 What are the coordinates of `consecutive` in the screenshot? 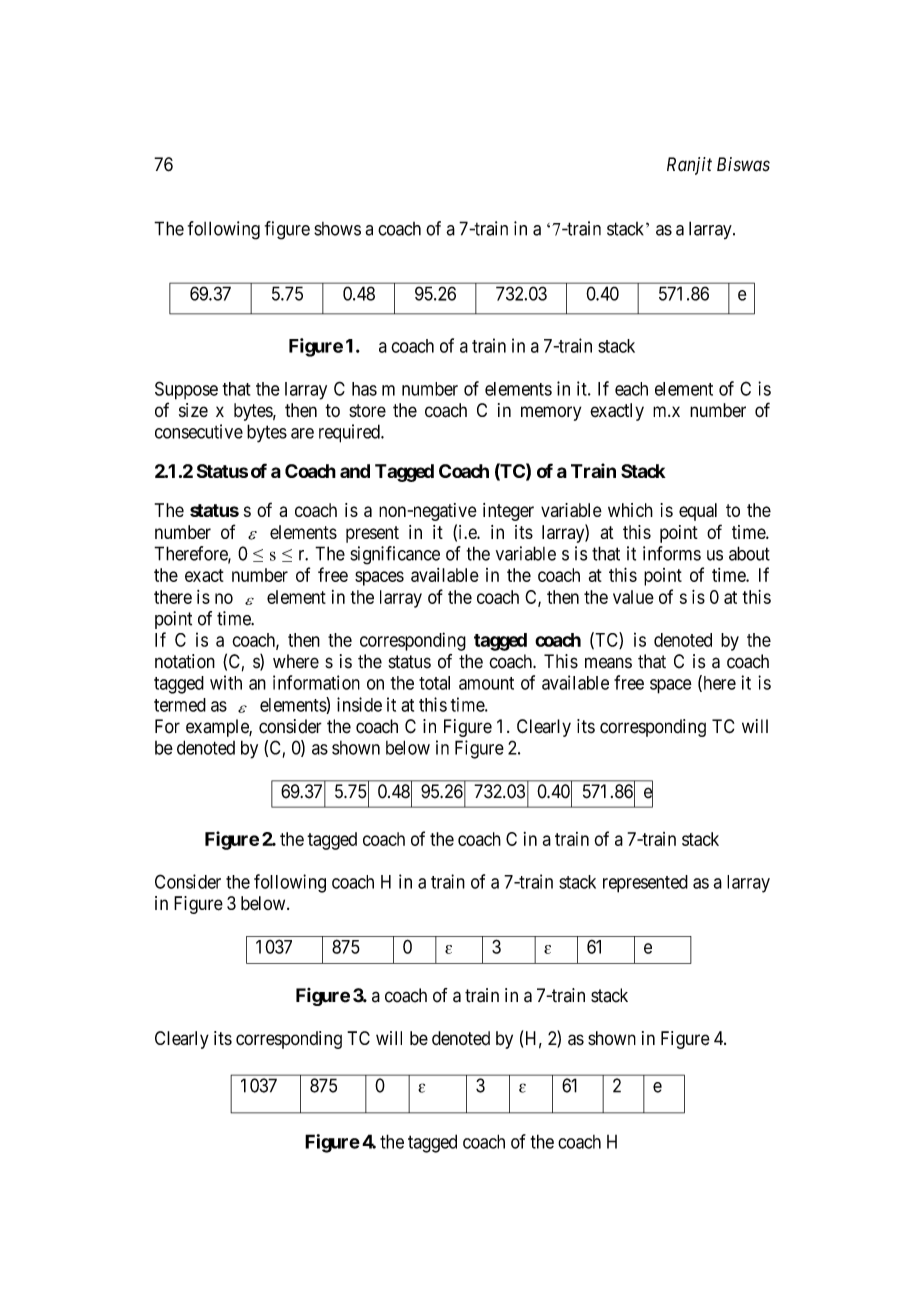 It's located at (199, 431).
